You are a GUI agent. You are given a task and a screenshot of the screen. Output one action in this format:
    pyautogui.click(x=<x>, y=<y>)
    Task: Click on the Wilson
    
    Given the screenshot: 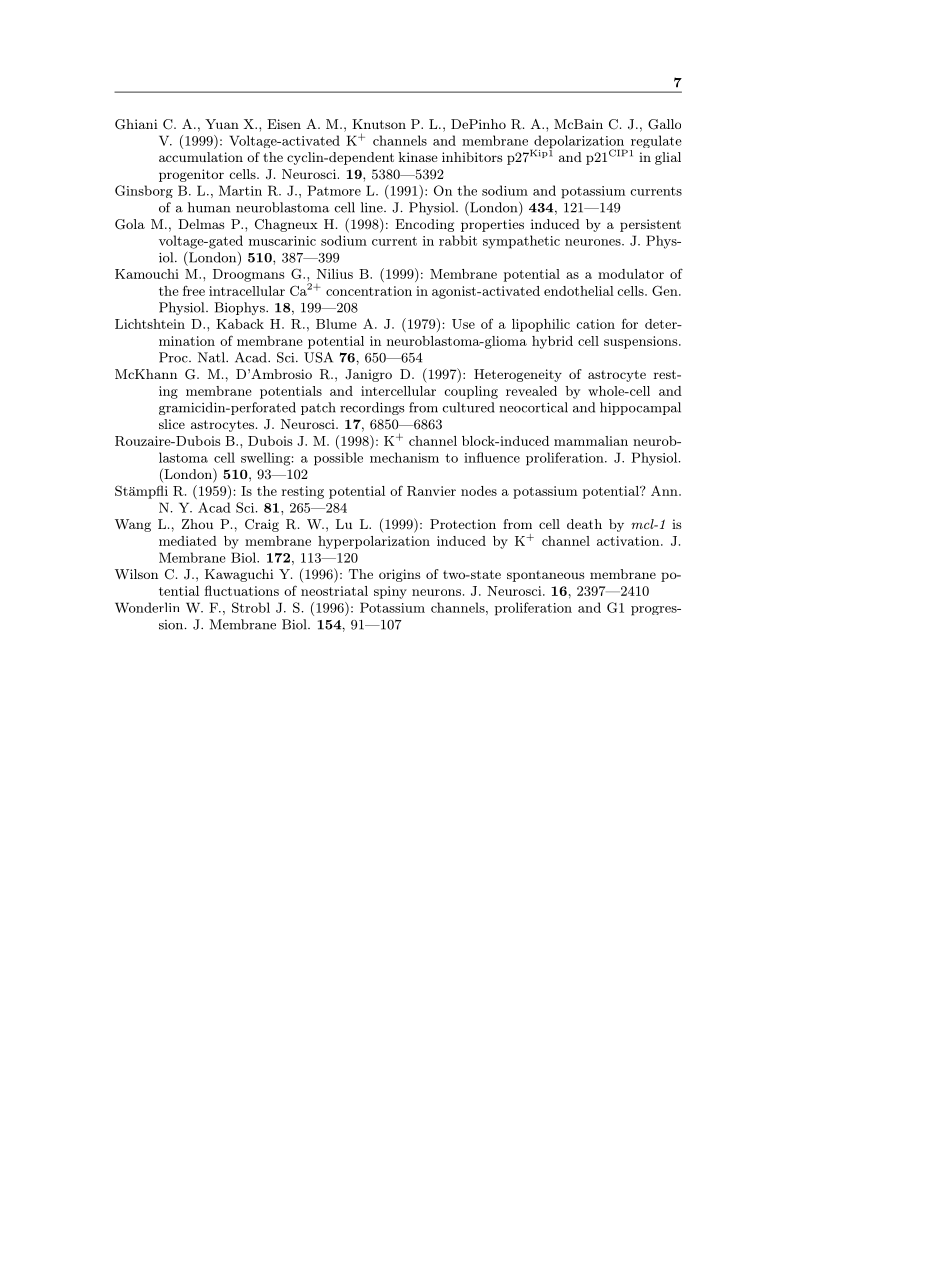 What is the action you would take?
    pyautogui.click(x=136, y=574)
